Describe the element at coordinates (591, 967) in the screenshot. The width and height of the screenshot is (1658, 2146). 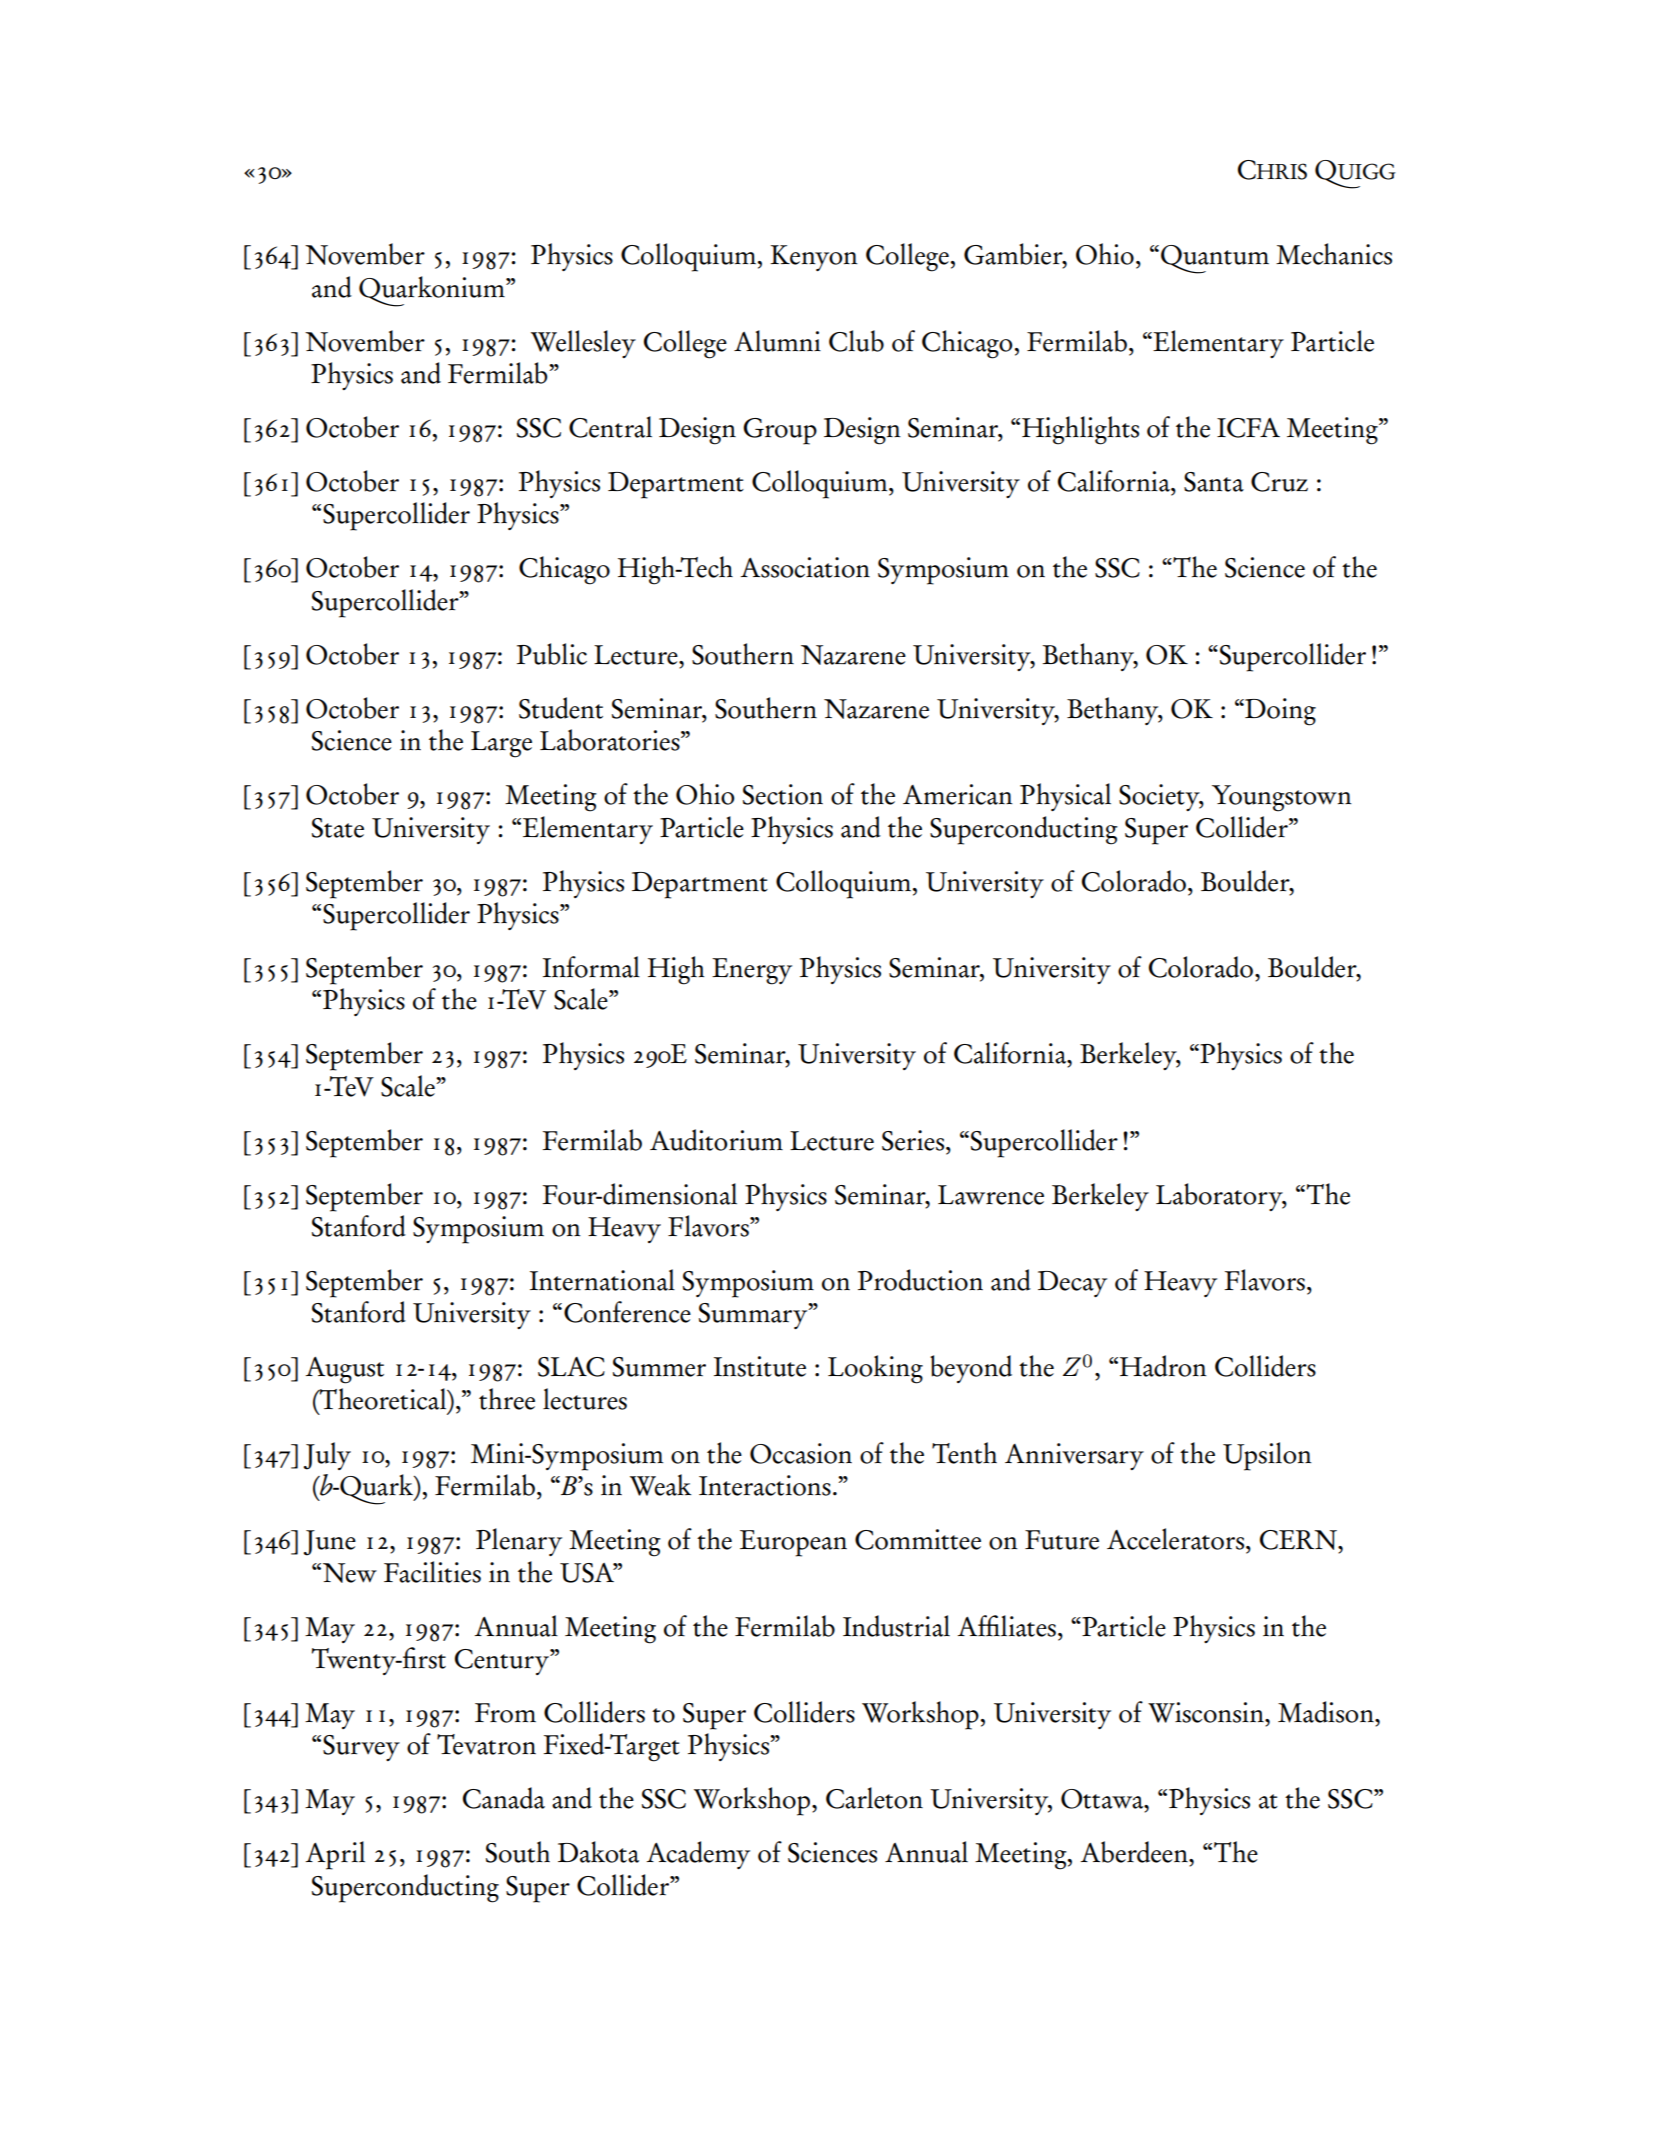
I see `Informal` at that location.
